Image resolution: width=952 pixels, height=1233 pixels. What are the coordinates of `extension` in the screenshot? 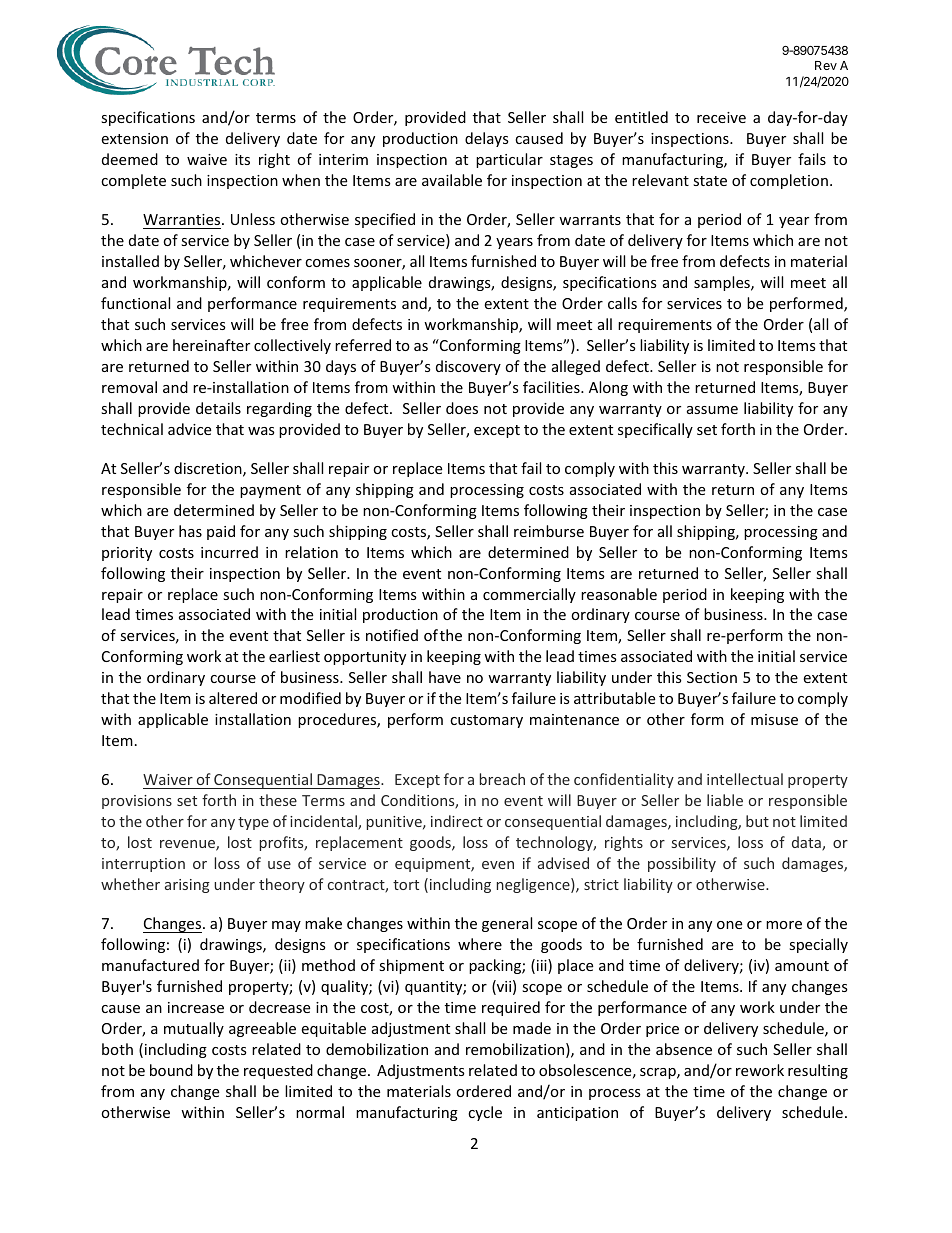 It's located at (134, 138).
